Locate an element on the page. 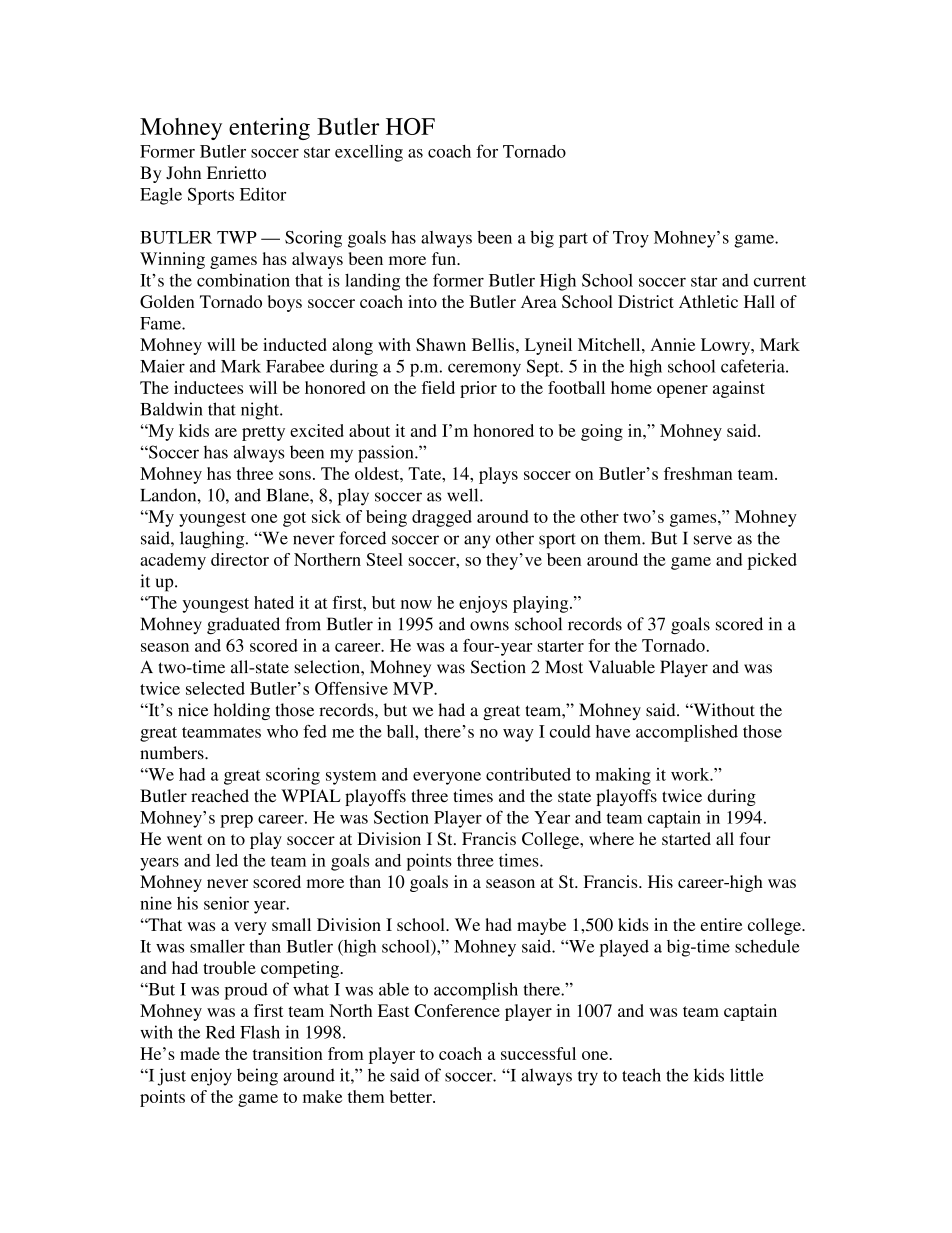 The image size is (952, 1233). little is located at coordinates (747, 1075).
